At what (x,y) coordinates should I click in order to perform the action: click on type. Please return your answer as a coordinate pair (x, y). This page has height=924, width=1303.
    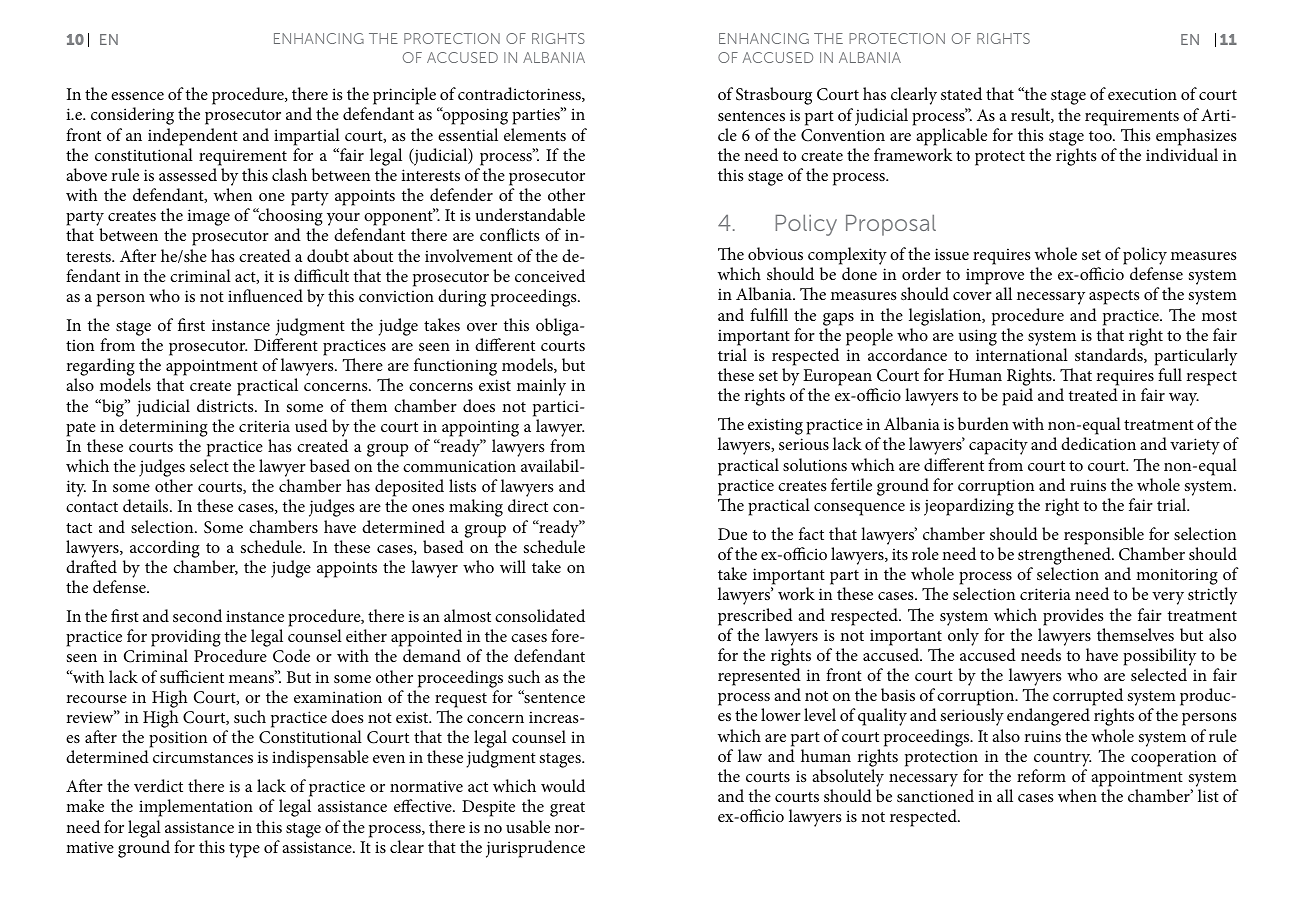
    Looking at the image, I should click on (244, 850).
